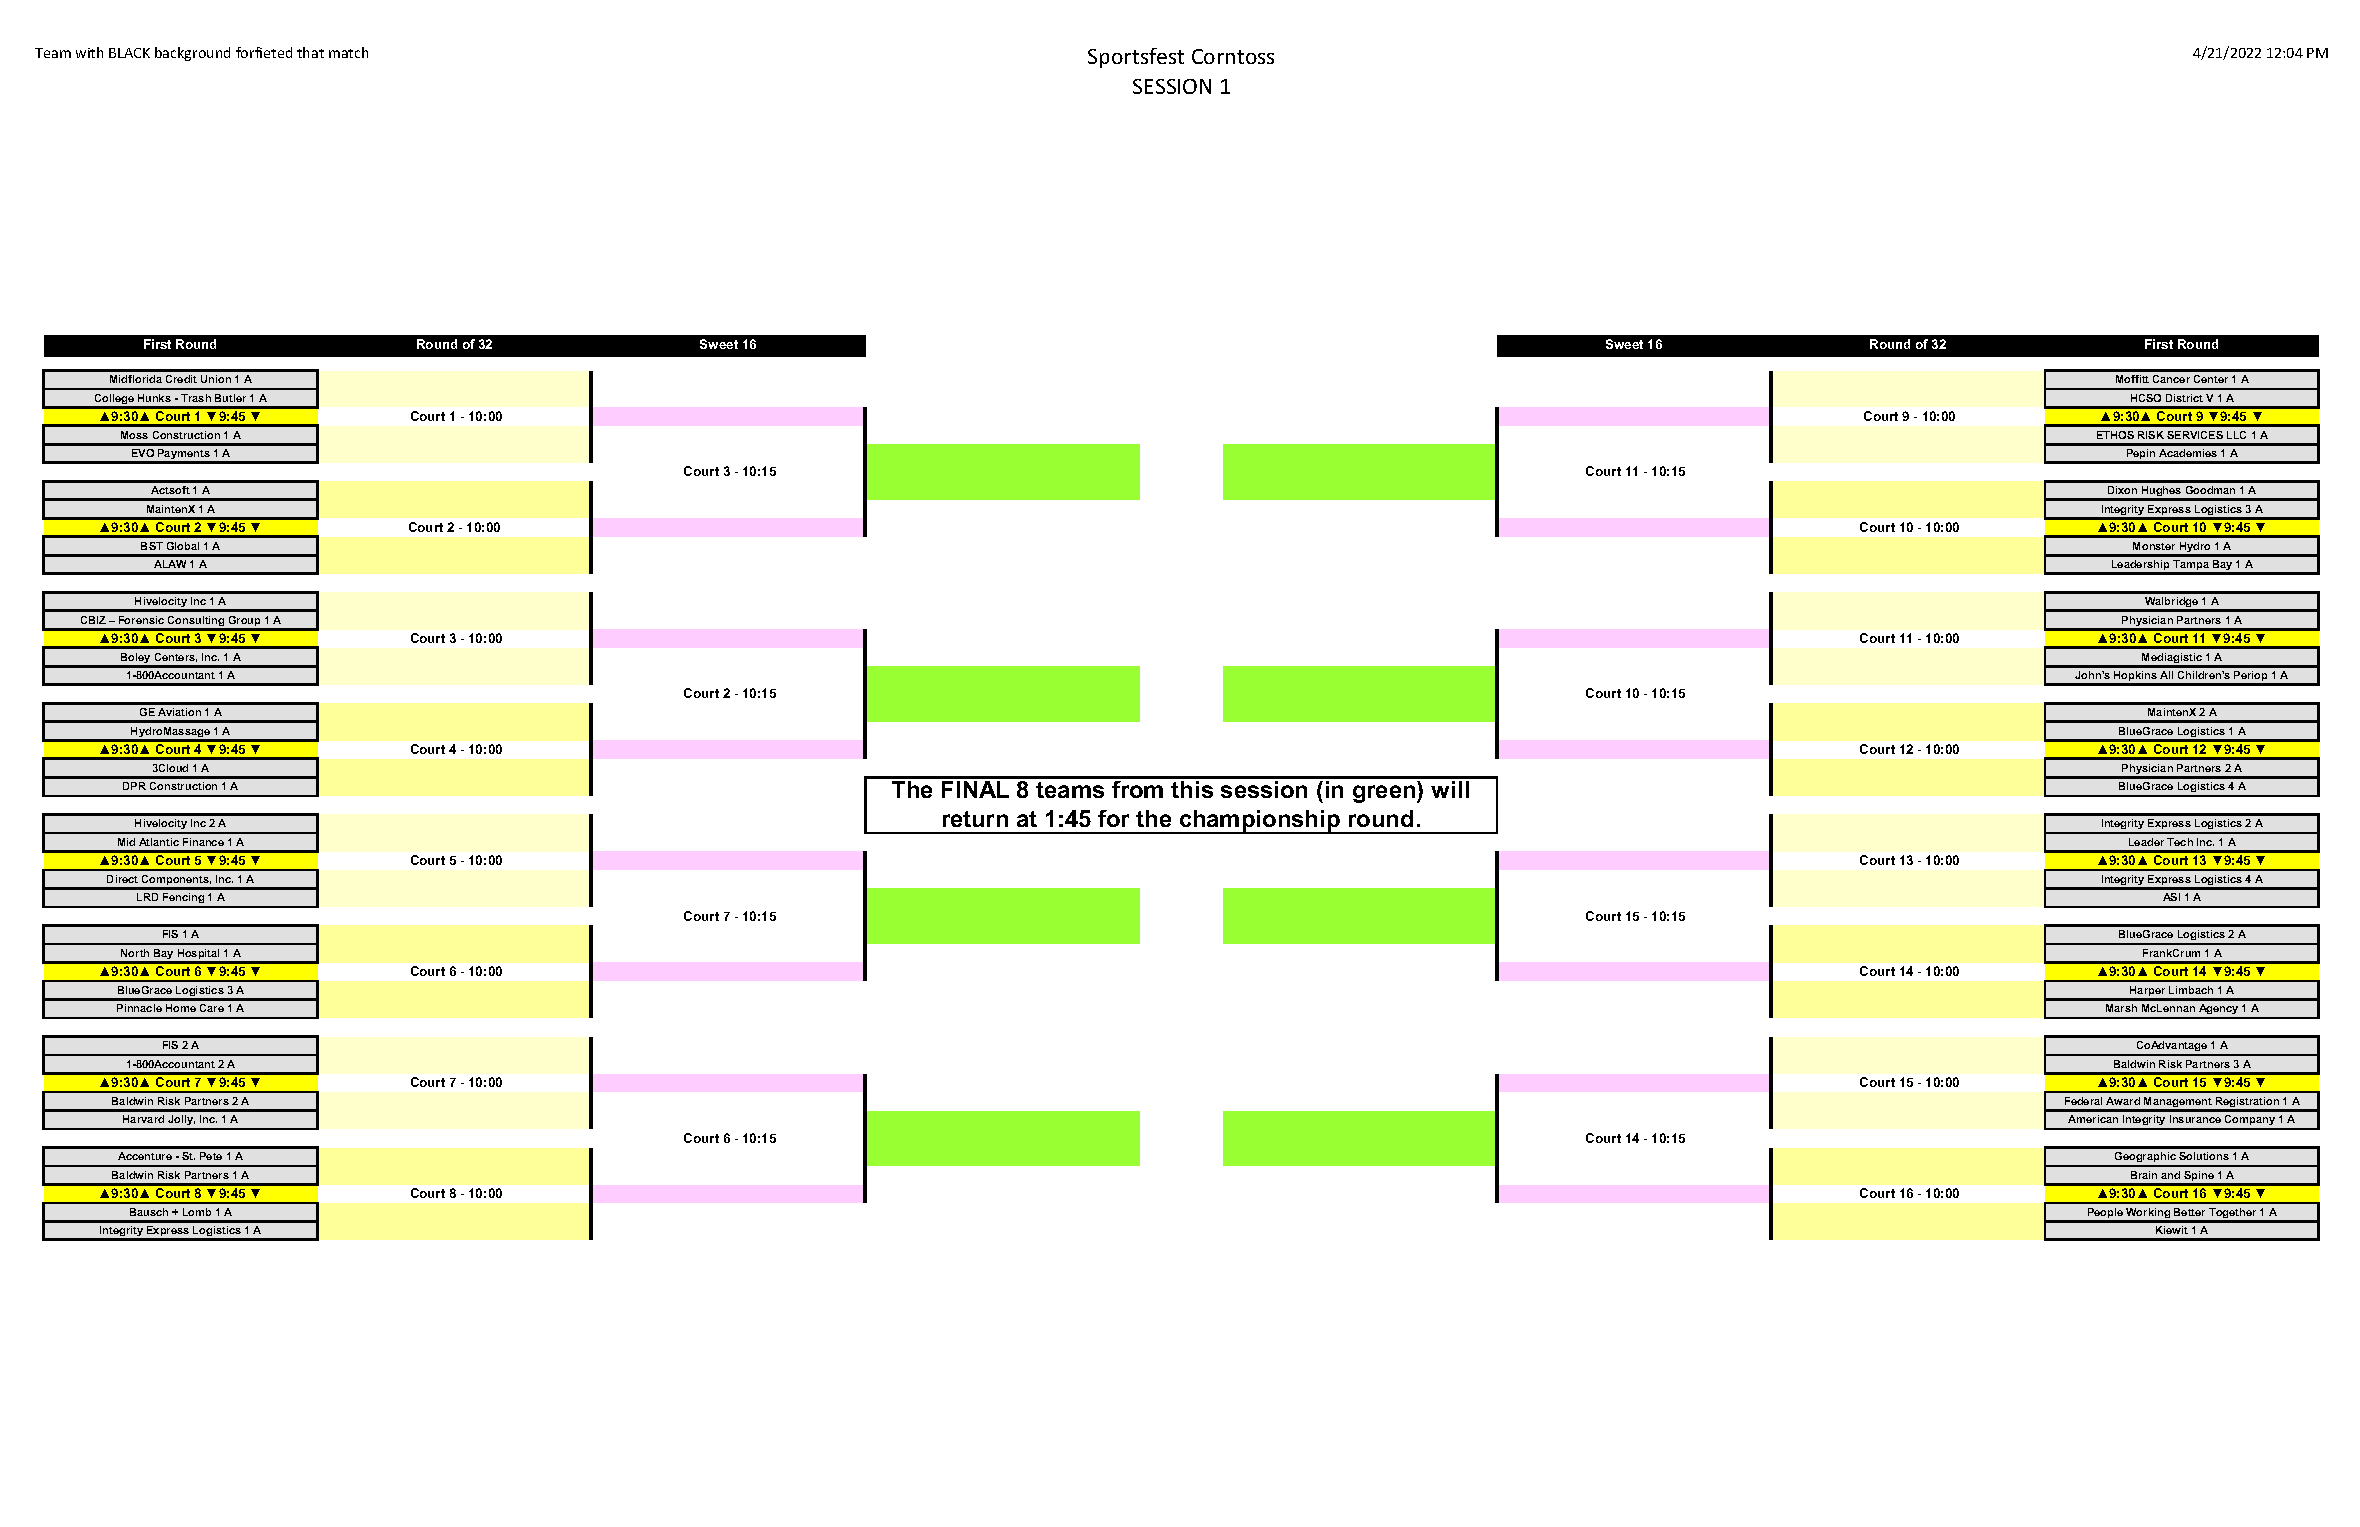  Describe the element at coordinates (2115, 435) in the screenshot. I see `ETHOS` at that location.
